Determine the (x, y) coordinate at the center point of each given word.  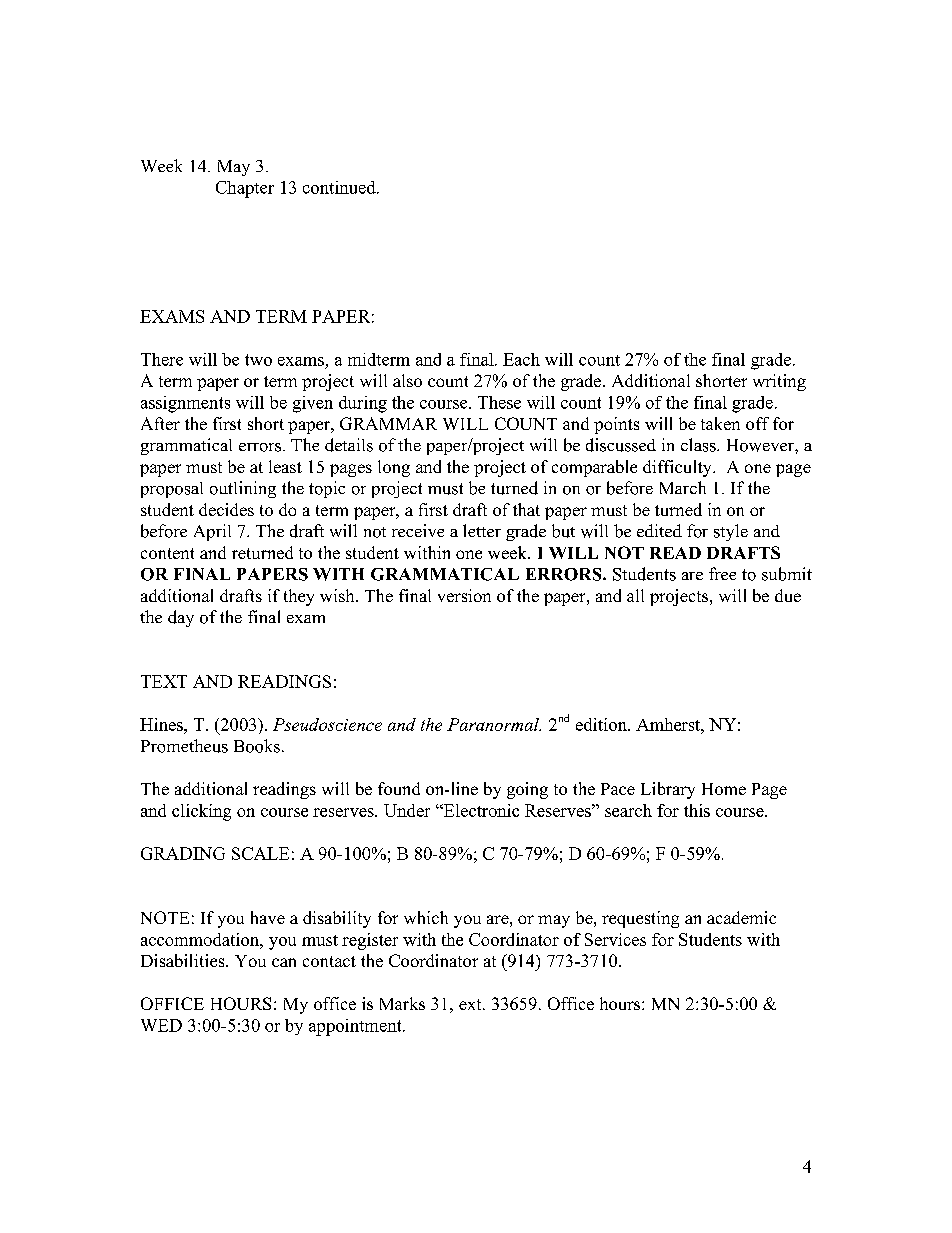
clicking (201, 812)
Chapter (245, 189)
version (464, 595)
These (499, 402)
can (284, 962)
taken (720, 423)
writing (779, 382)
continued (340, 187)
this (697, 810)
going (527, 790)
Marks (402, 1003)
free (722, 573)
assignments (185, 404)
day (181, 618)
